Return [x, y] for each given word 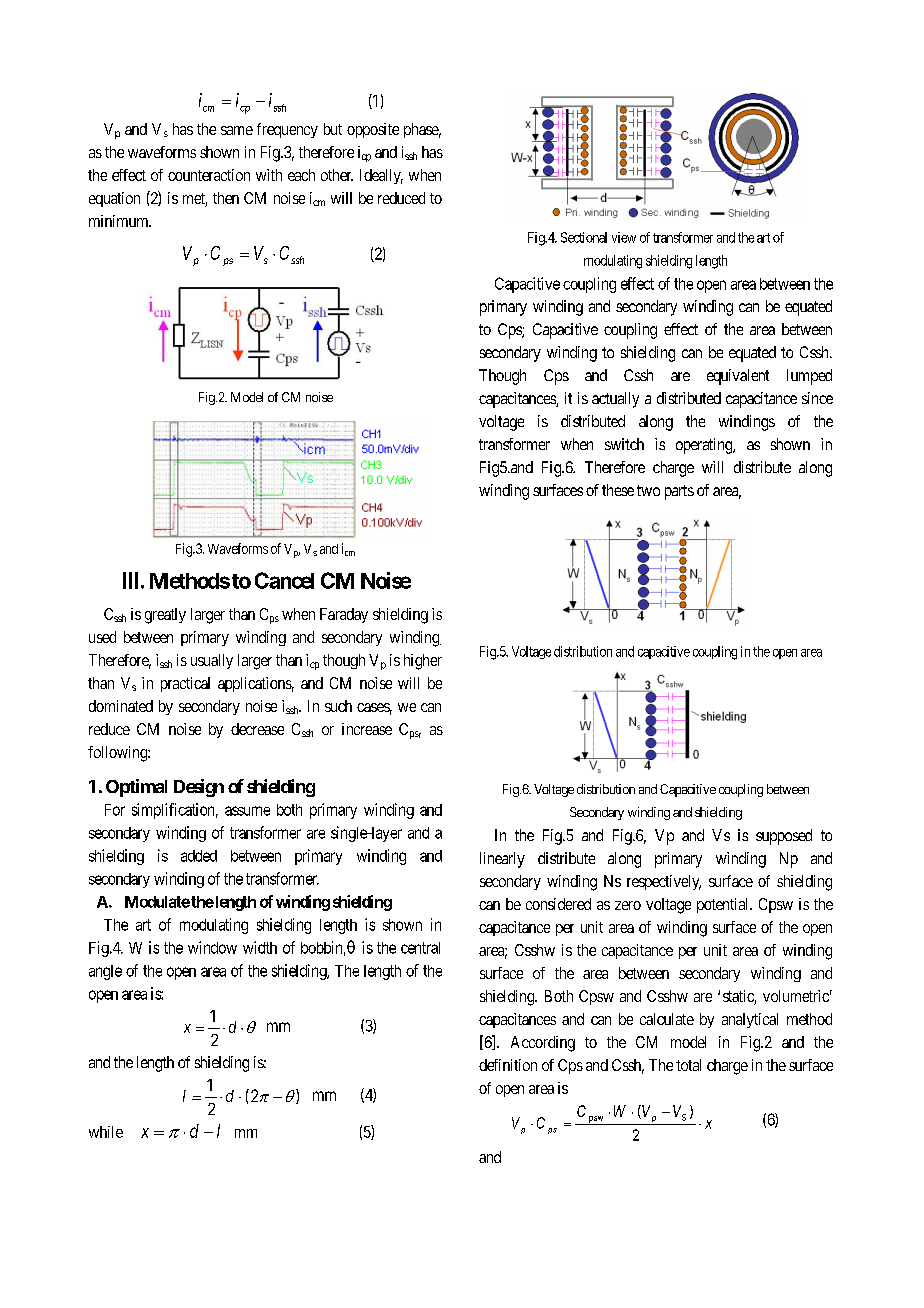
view [624, 237]
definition [508, 1065]
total [688, 1065]
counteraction [209, 175]
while [106, 1132]
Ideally [381, 176]
